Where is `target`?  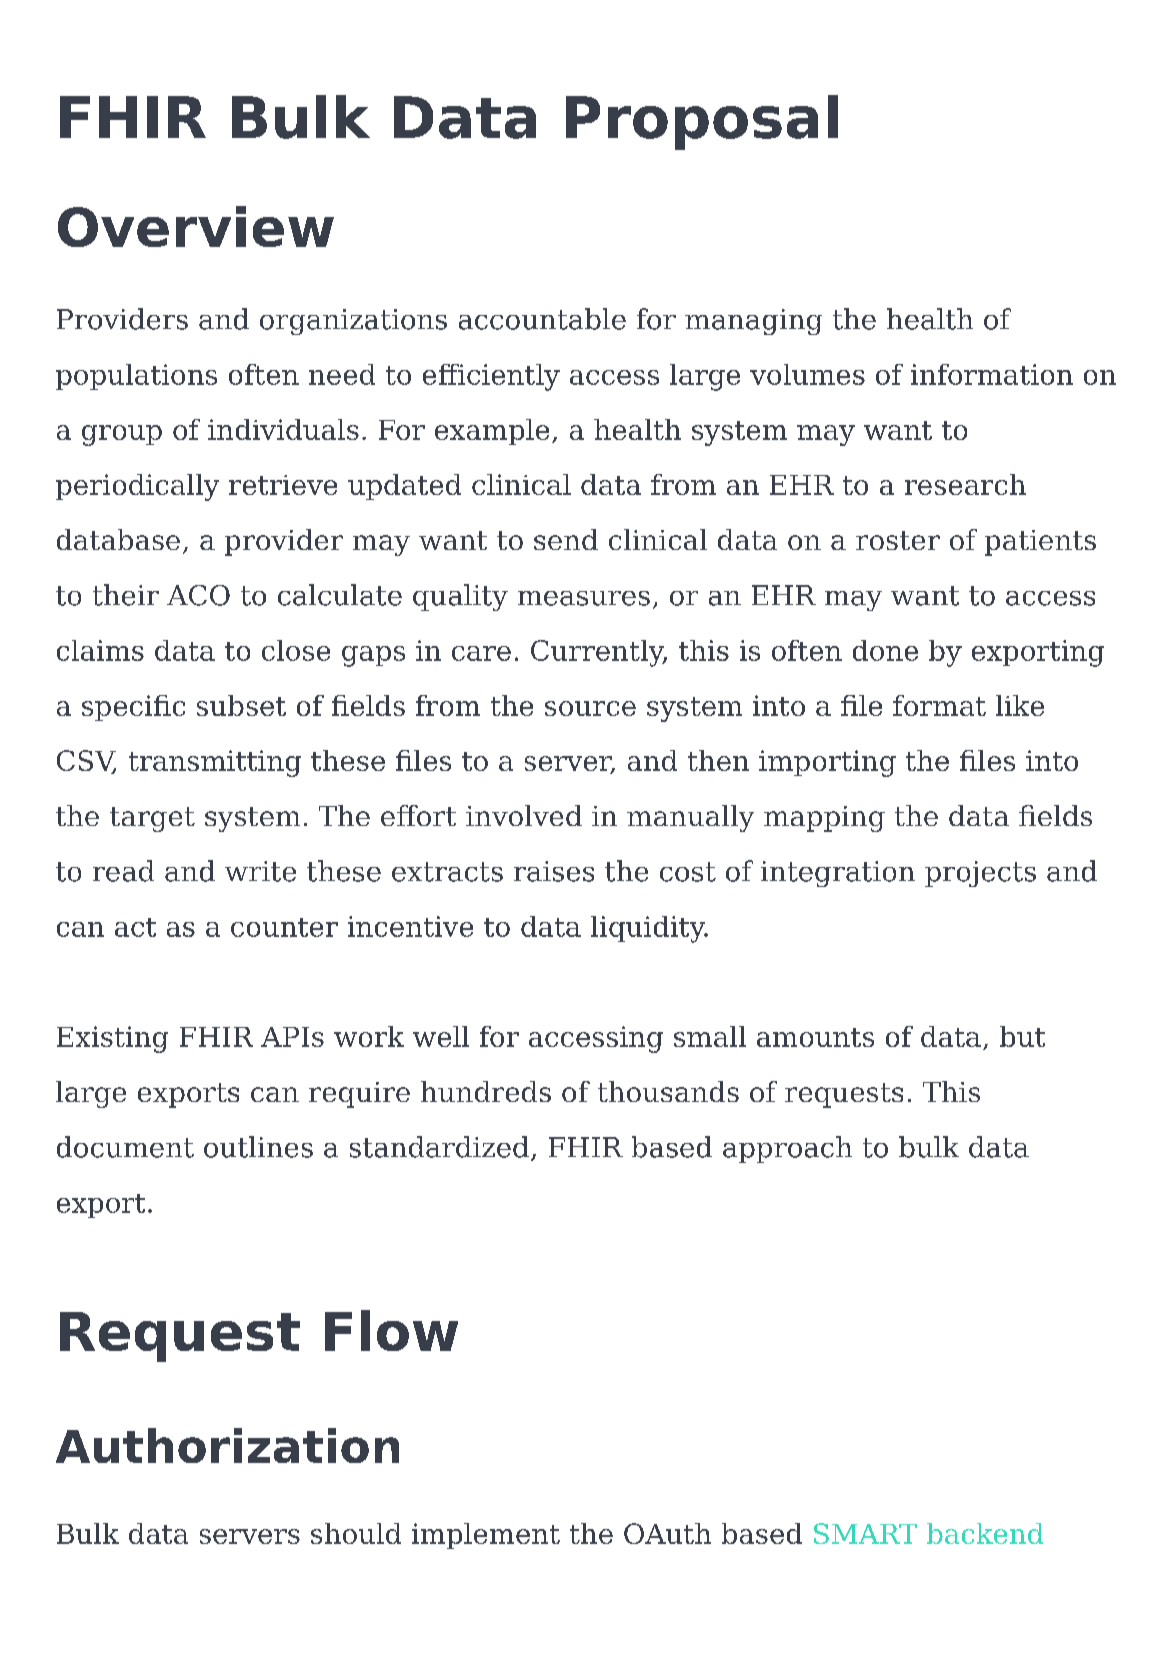 target is located at coordinates (152, 819).
